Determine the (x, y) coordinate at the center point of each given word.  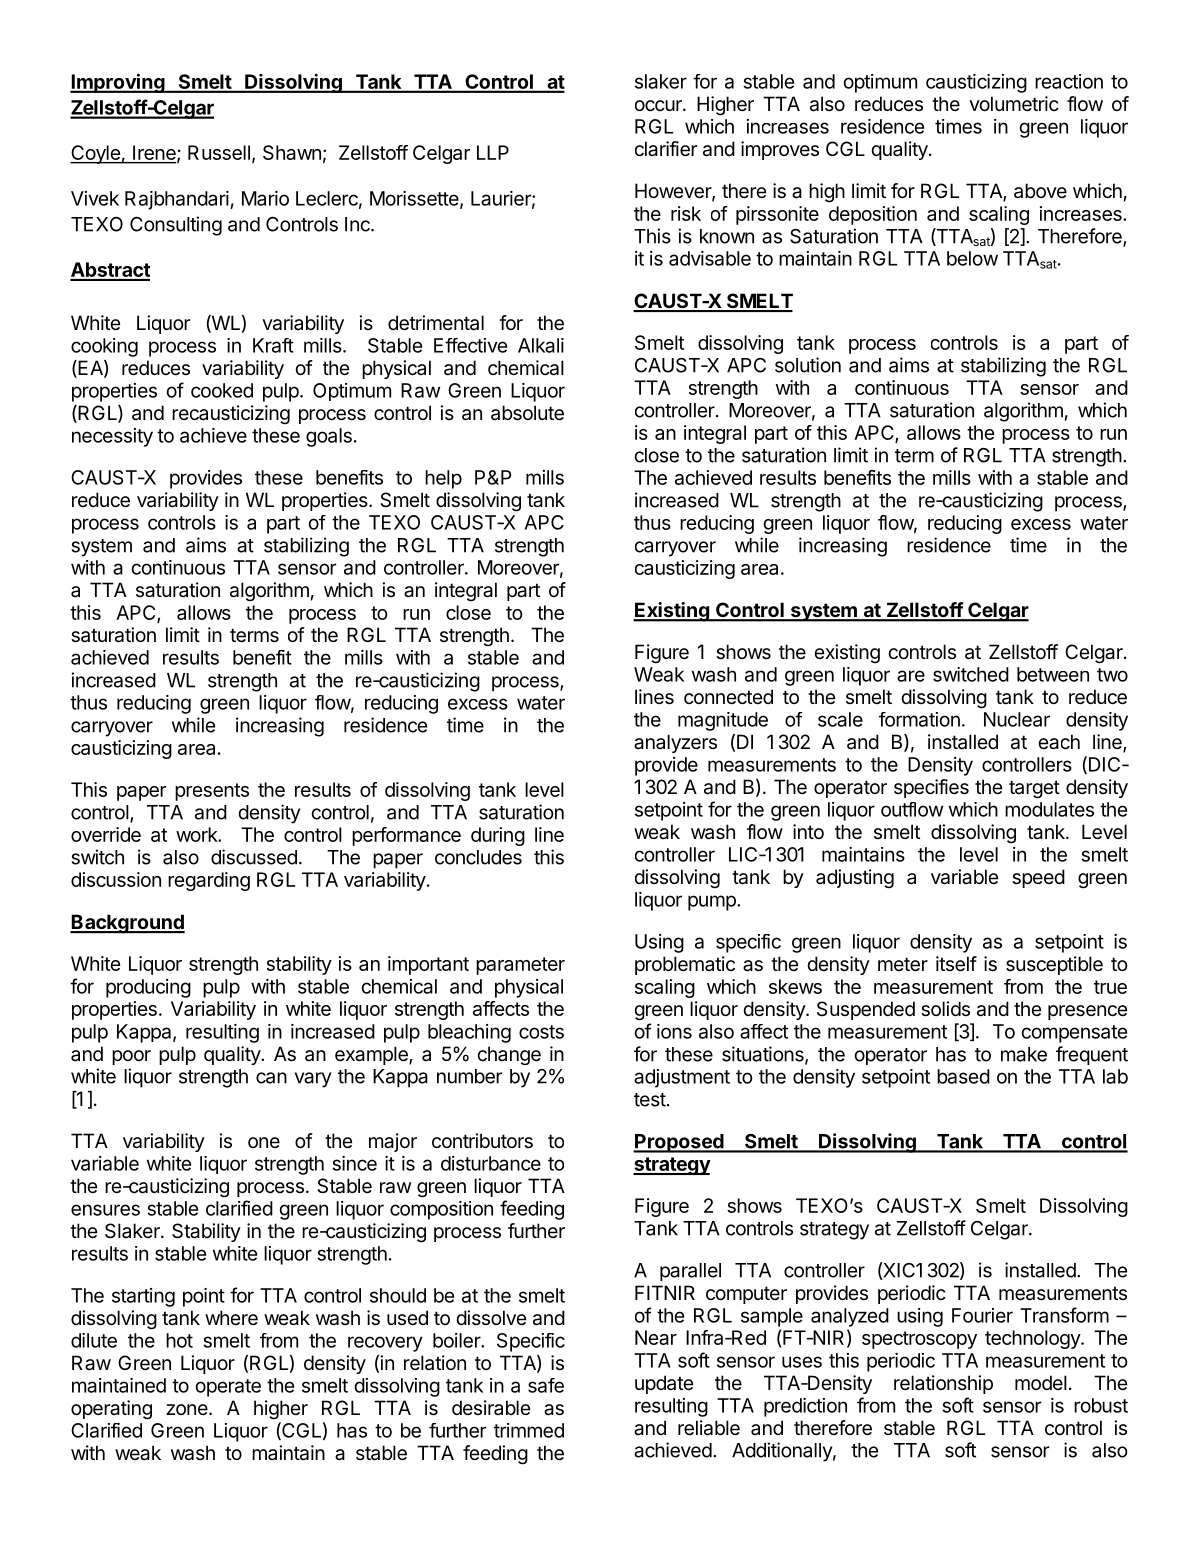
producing (148, 988)
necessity (112, 437)
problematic (685, 965)
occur (659, 106)
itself (956, 964)
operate (228, 1388)
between (1053, 674)
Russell (219, 152)
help (443, 479)
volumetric (1014, 104)
